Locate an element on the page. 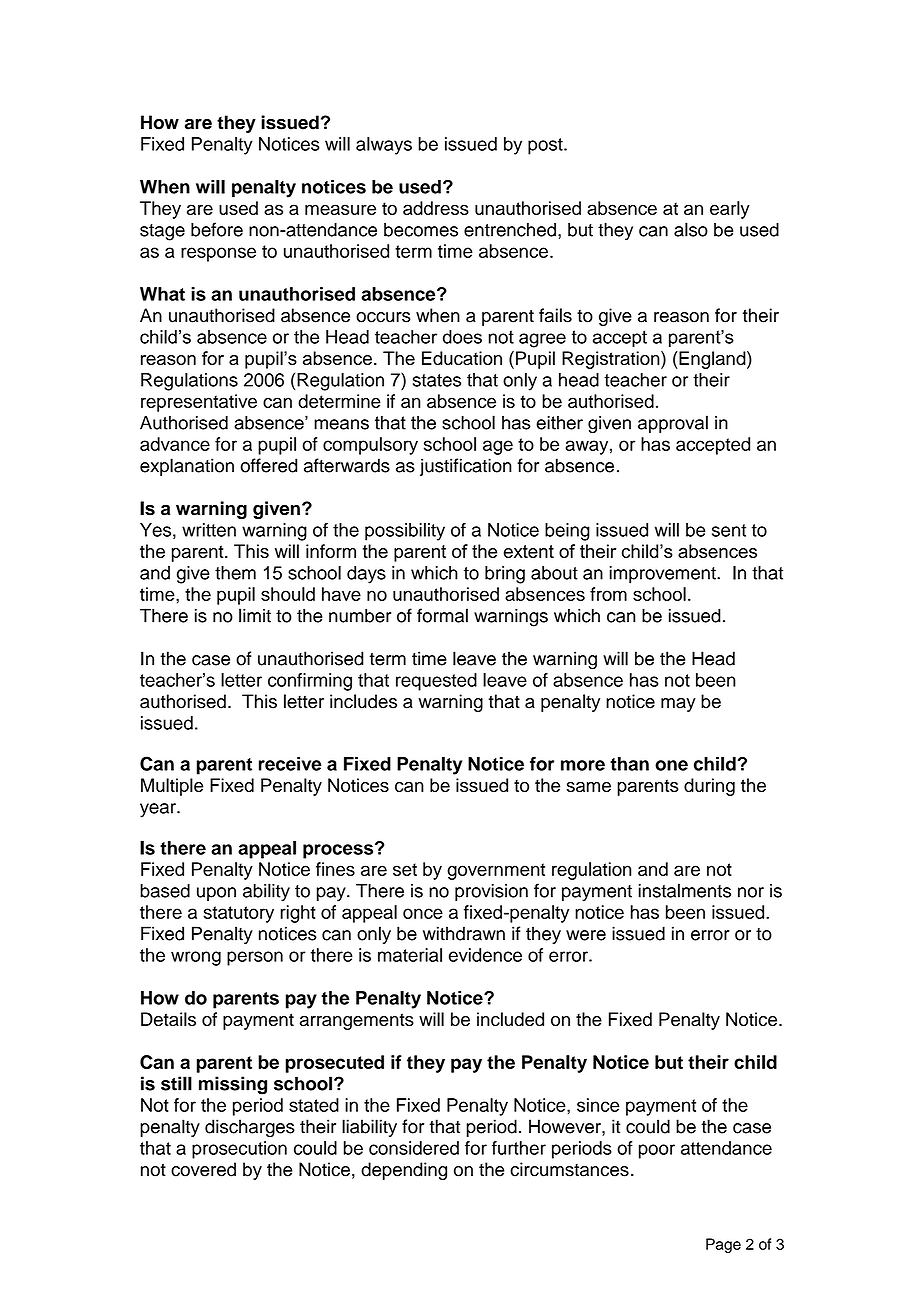 The image size is (924, 1308). Page is located at coordinates (723, 1245).
